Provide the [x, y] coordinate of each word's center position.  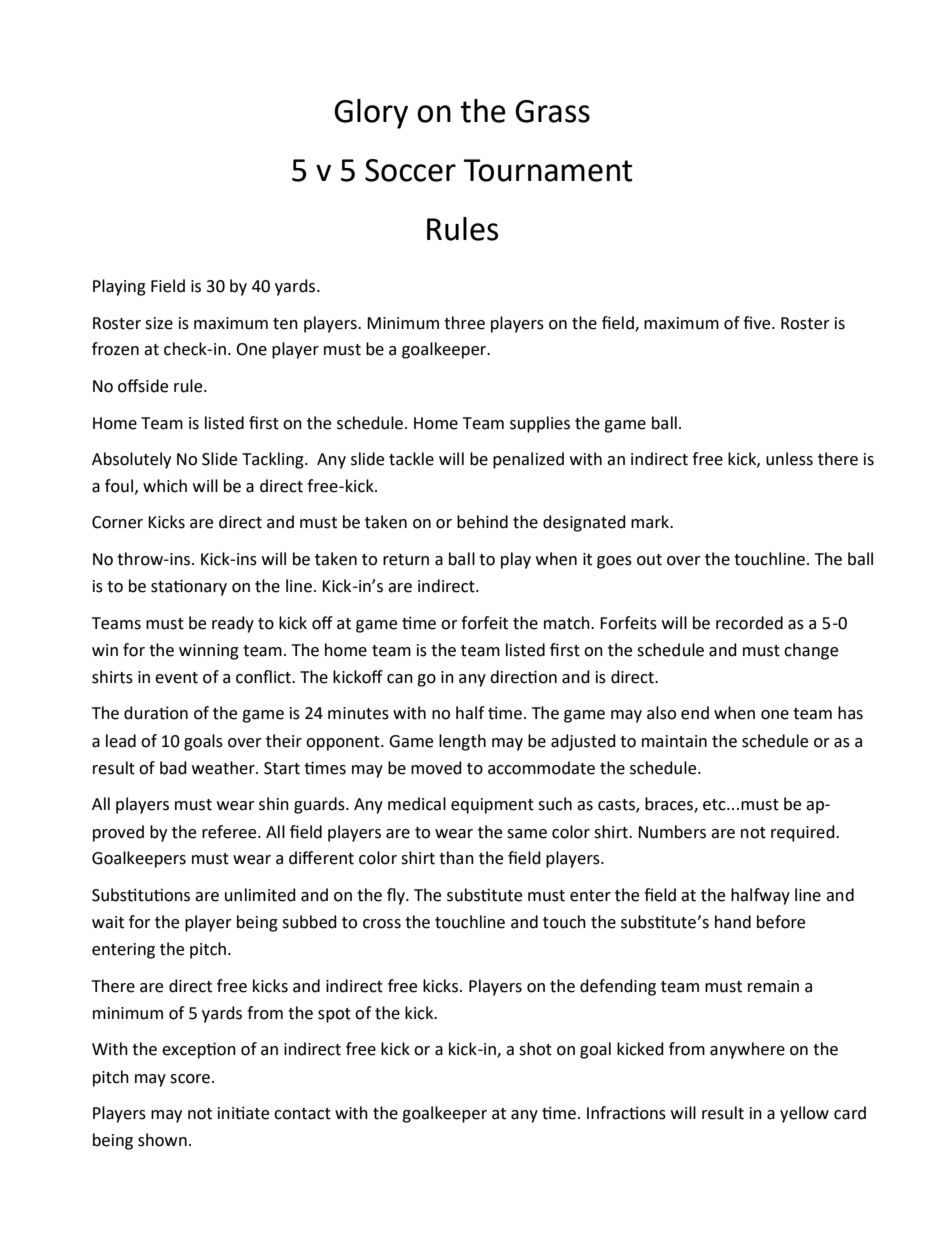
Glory [371, 114]
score [190, 1079]
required [804, 833]
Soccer [410, 170]
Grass [552, 111]
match [568, 623]
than [456, 858]
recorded [749, 623]
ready [233, 624]
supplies [540, 424]
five [758, 323]
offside [143, 386]
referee [230, 832]
